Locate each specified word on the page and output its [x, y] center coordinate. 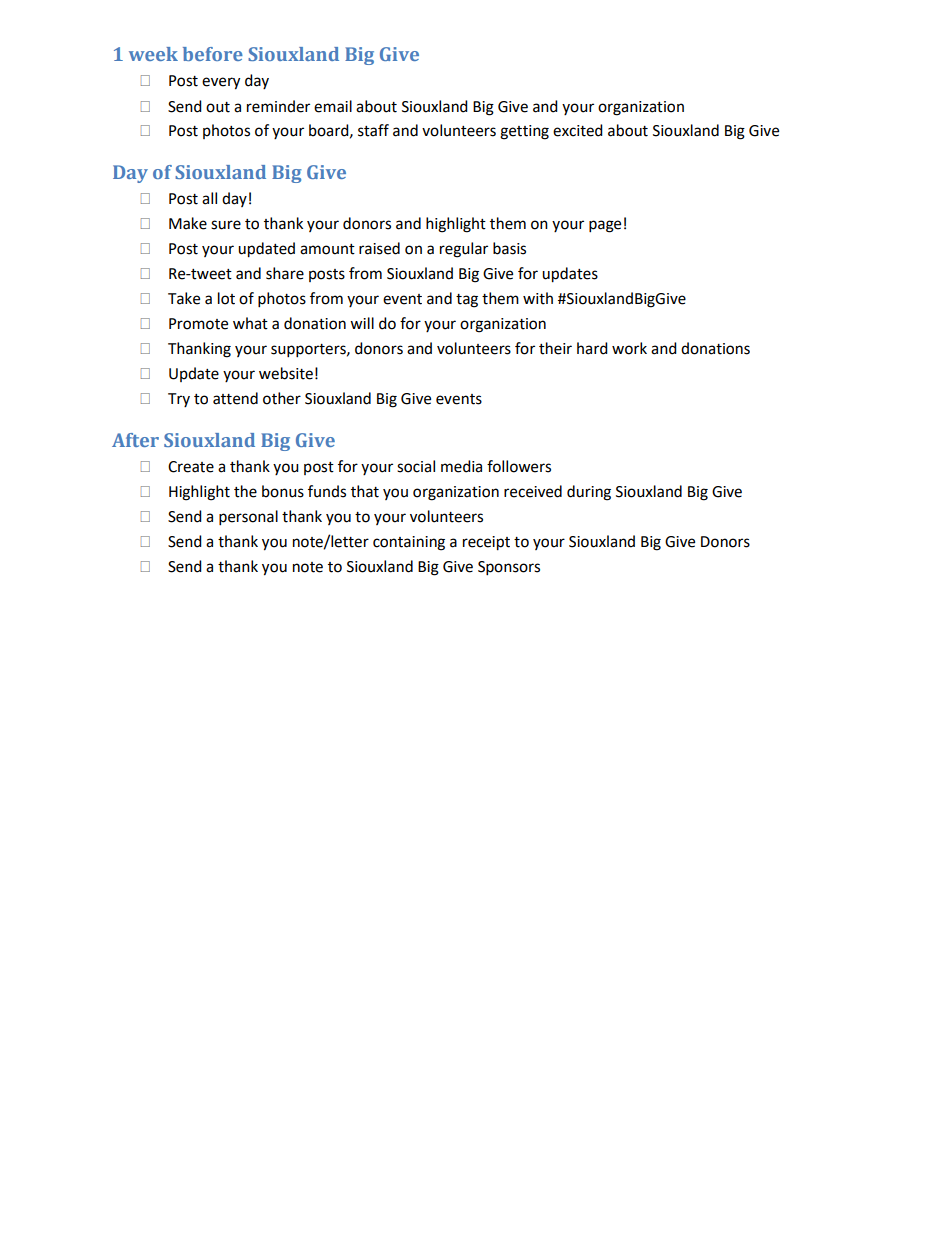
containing [409, 543]
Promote [198, 324]
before [213, 54]
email [333, 106]
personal [248, 518]
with [538, 298]
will [362, 323]
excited [578, 130]
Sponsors [509, 568]
